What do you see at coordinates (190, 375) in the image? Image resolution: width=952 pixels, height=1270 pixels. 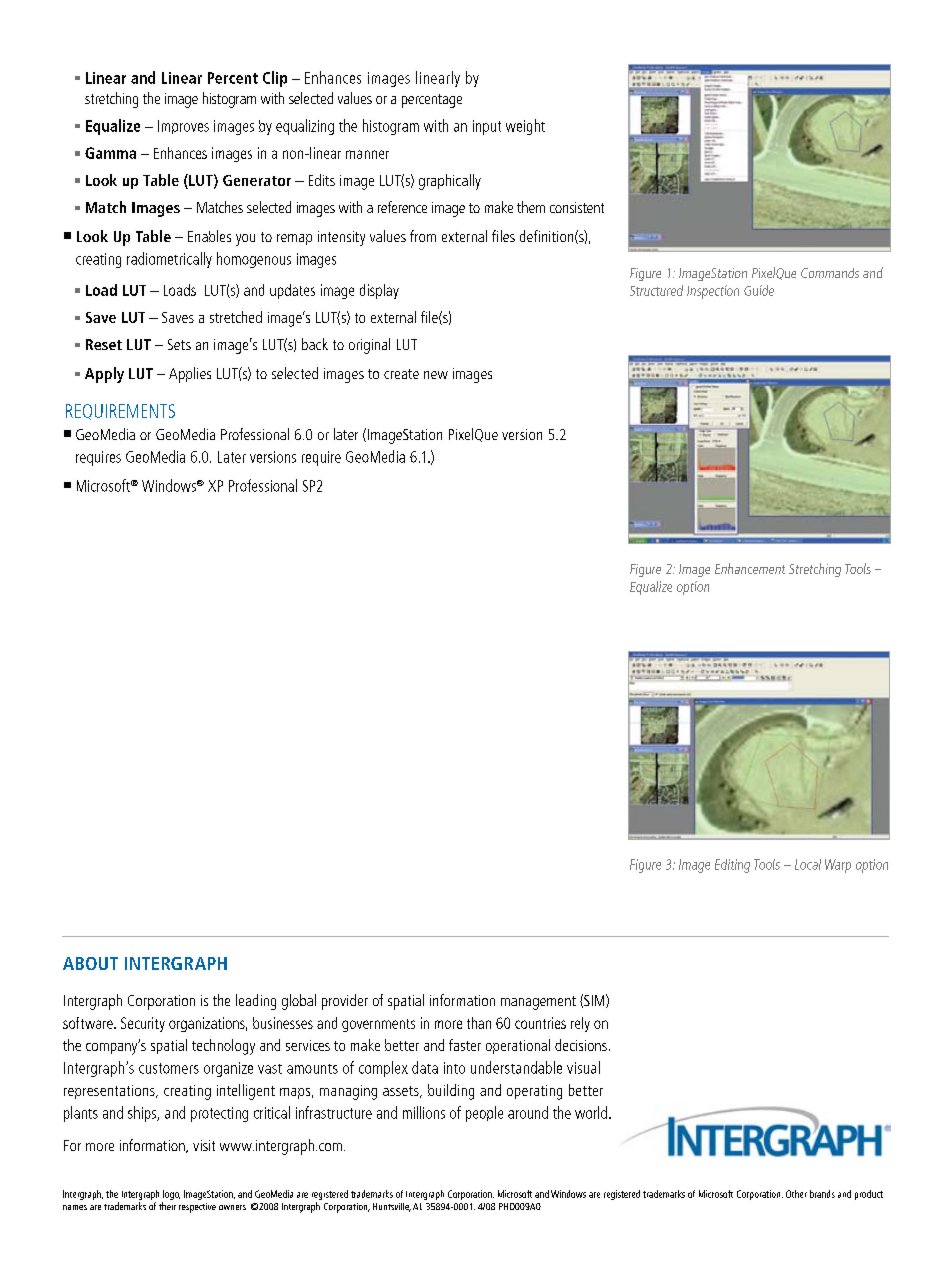 I see `Applies` at bounding box center [190, 375].
